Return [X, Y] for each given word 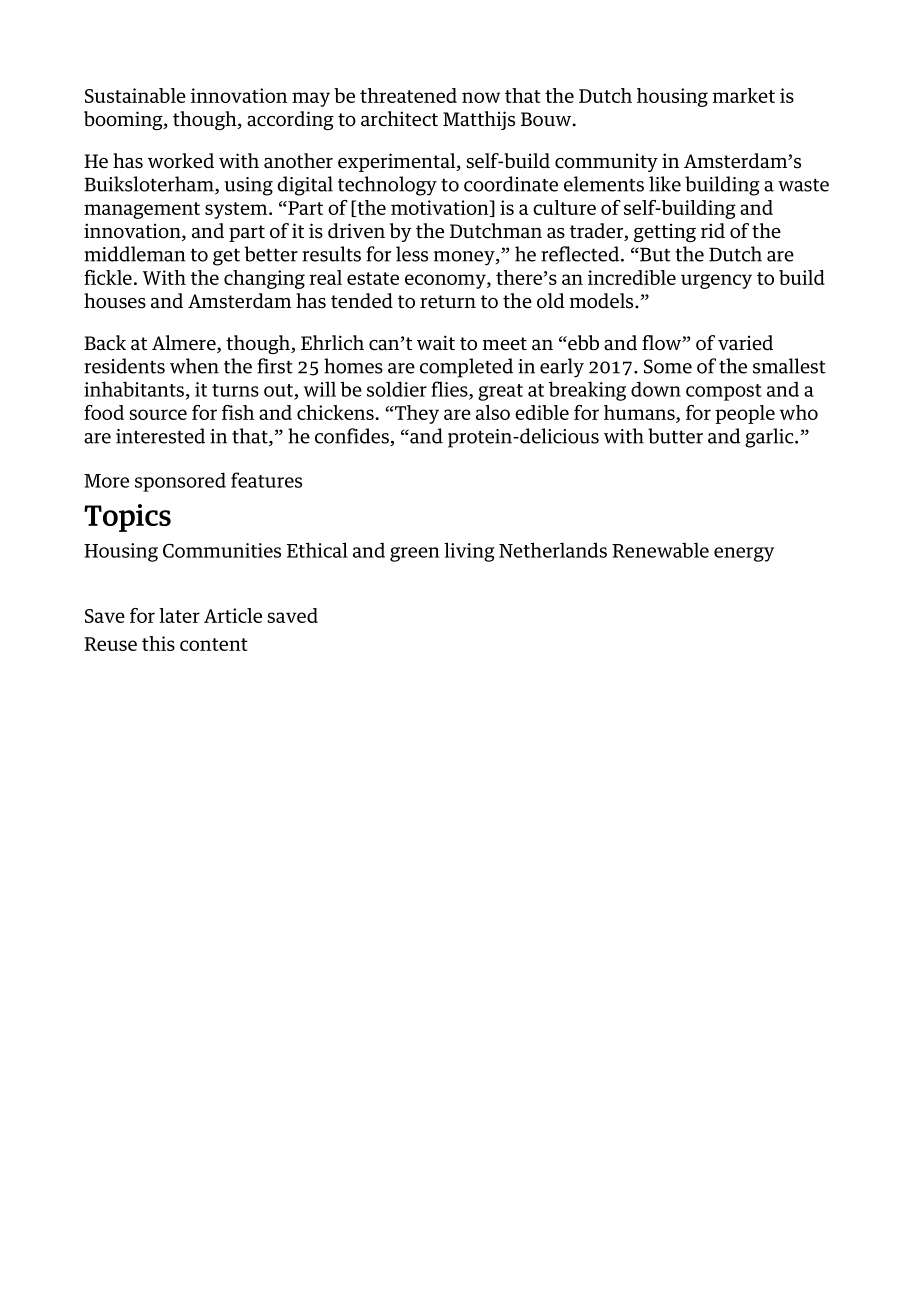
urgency [716, 281]
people [745, 414]
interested [160, 436]
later [179, 615]
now [481, 97]
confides [353, 437]
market [743, 95]
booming [124, 120]
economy [446, 281]
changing [264, 279]
